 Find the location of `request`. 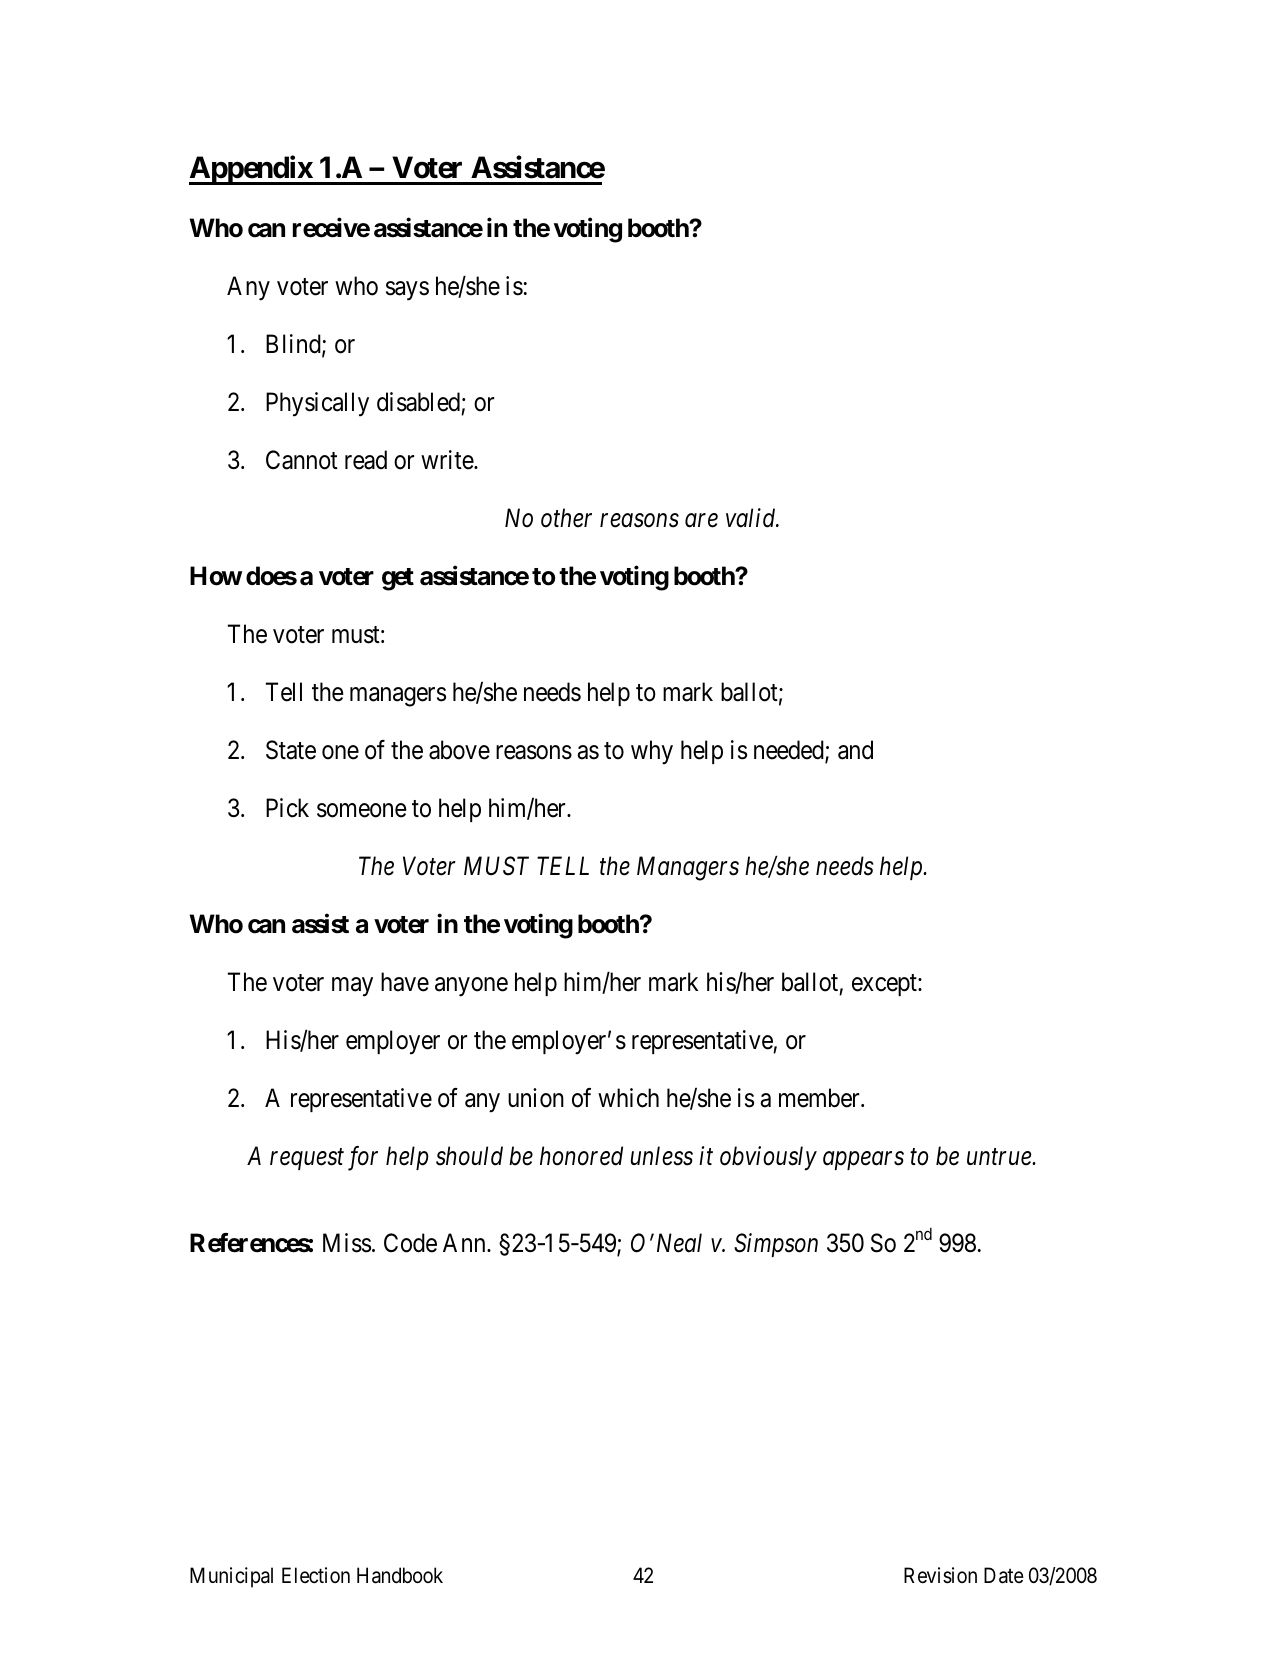

request is located at coordinates (307, 1159).
